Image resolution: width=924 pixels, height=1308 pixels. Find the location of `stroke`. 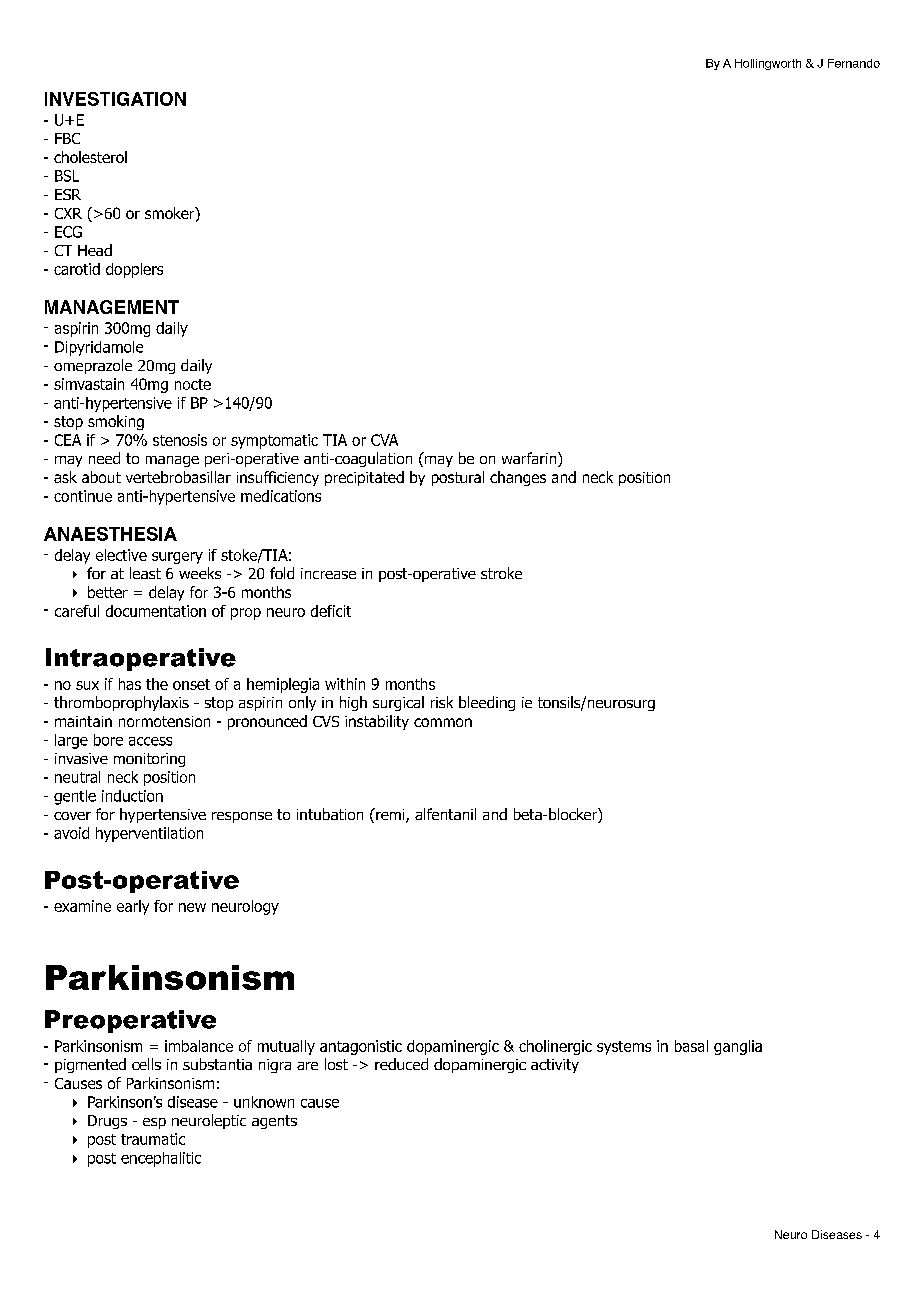

stroke is located at coordinates (501, 573).
